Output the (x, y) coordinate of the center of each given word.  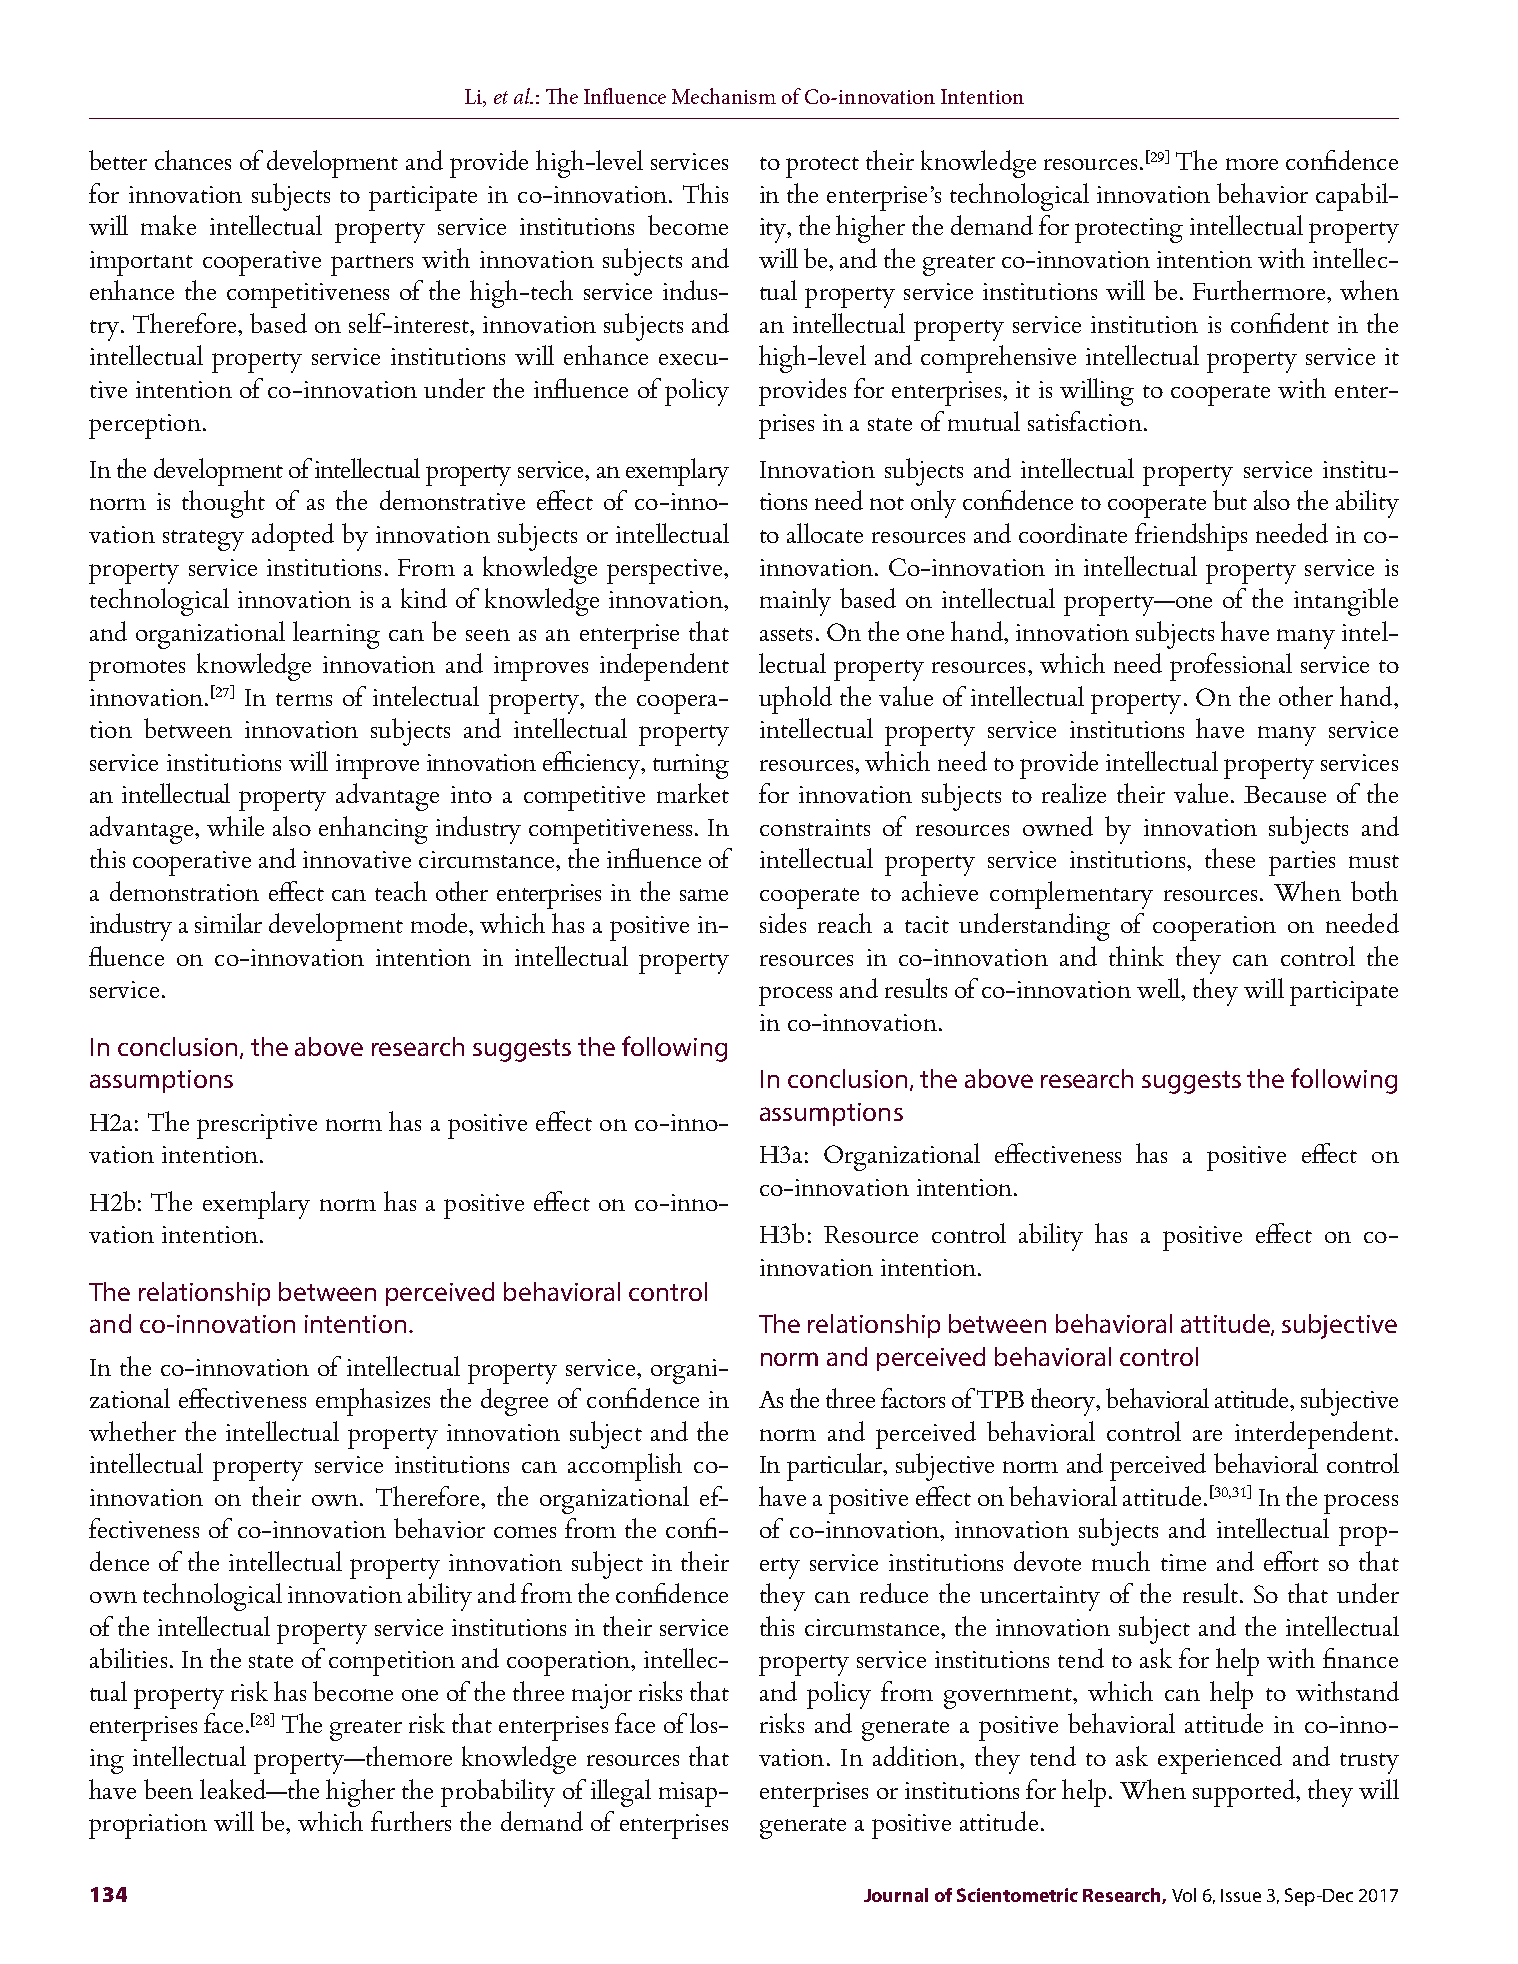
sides (783, 923)
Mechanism (724, 96)
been (168, 1789)
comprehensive (998, 359)
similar (228, 923)
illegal (621, 1793)
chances (193, 160)
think (1136, 956)
